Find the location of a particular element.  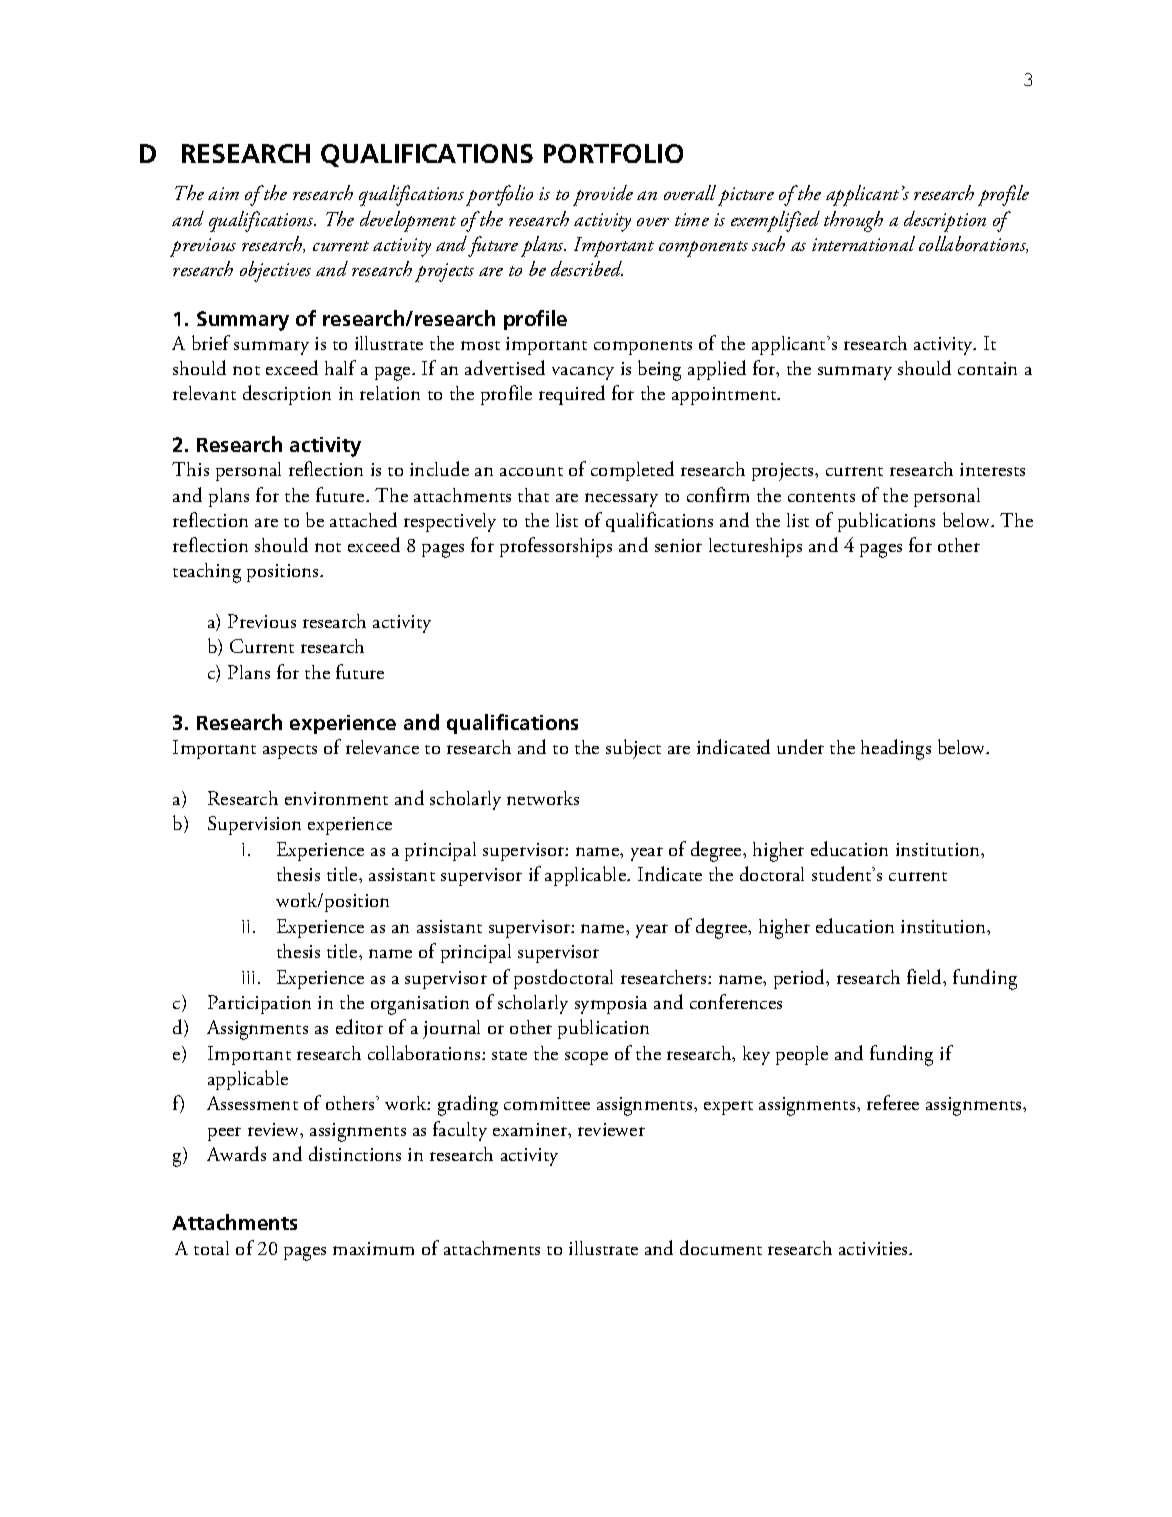

field is located at coordinates (926, 977).
